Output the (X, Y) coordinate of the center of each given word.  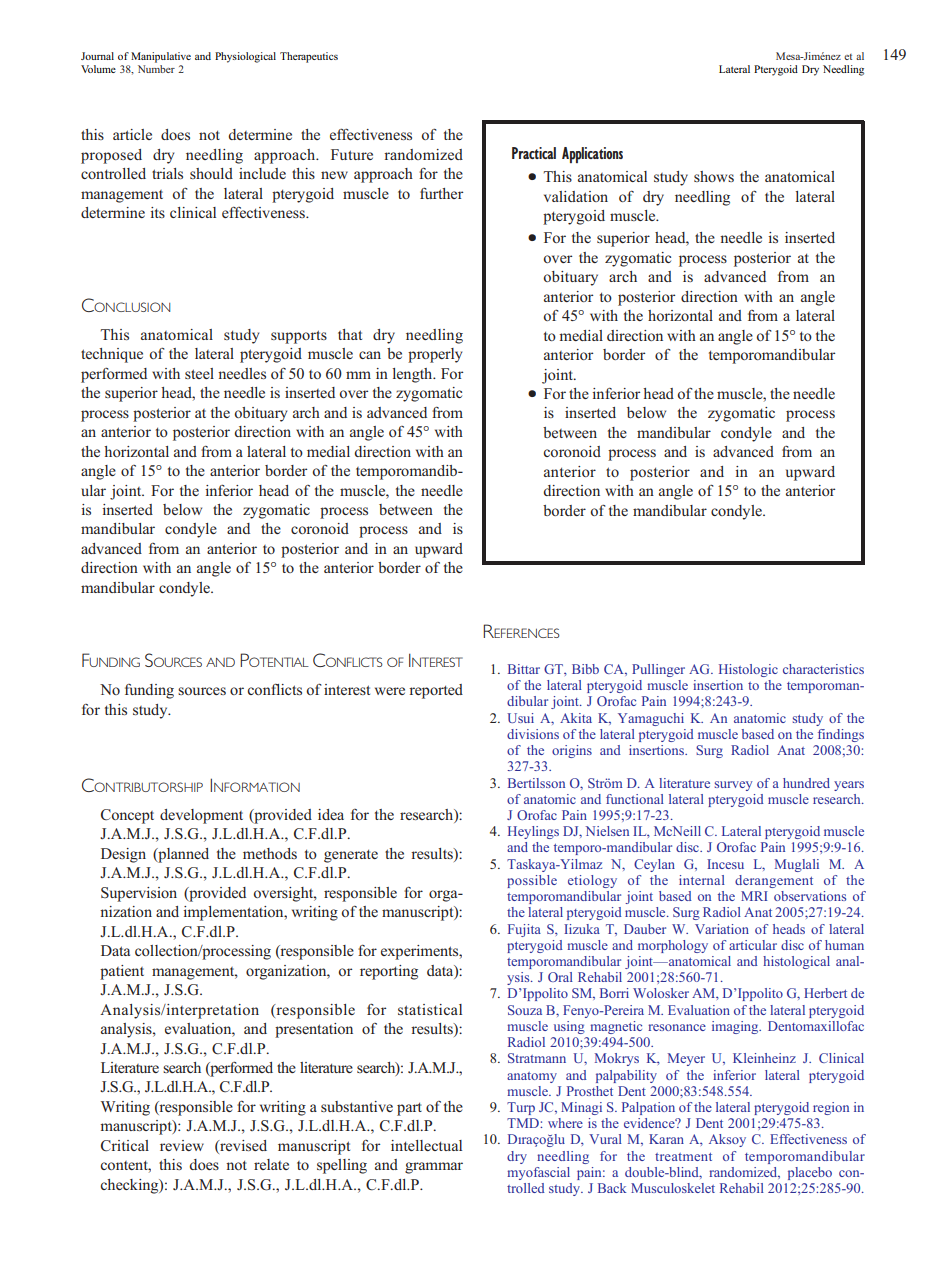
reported (436, 691)
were (390, 691)
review (182, 1145)
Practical (534, 153)
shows (714, 176)
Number (156, 69)
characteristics (823, 669)
